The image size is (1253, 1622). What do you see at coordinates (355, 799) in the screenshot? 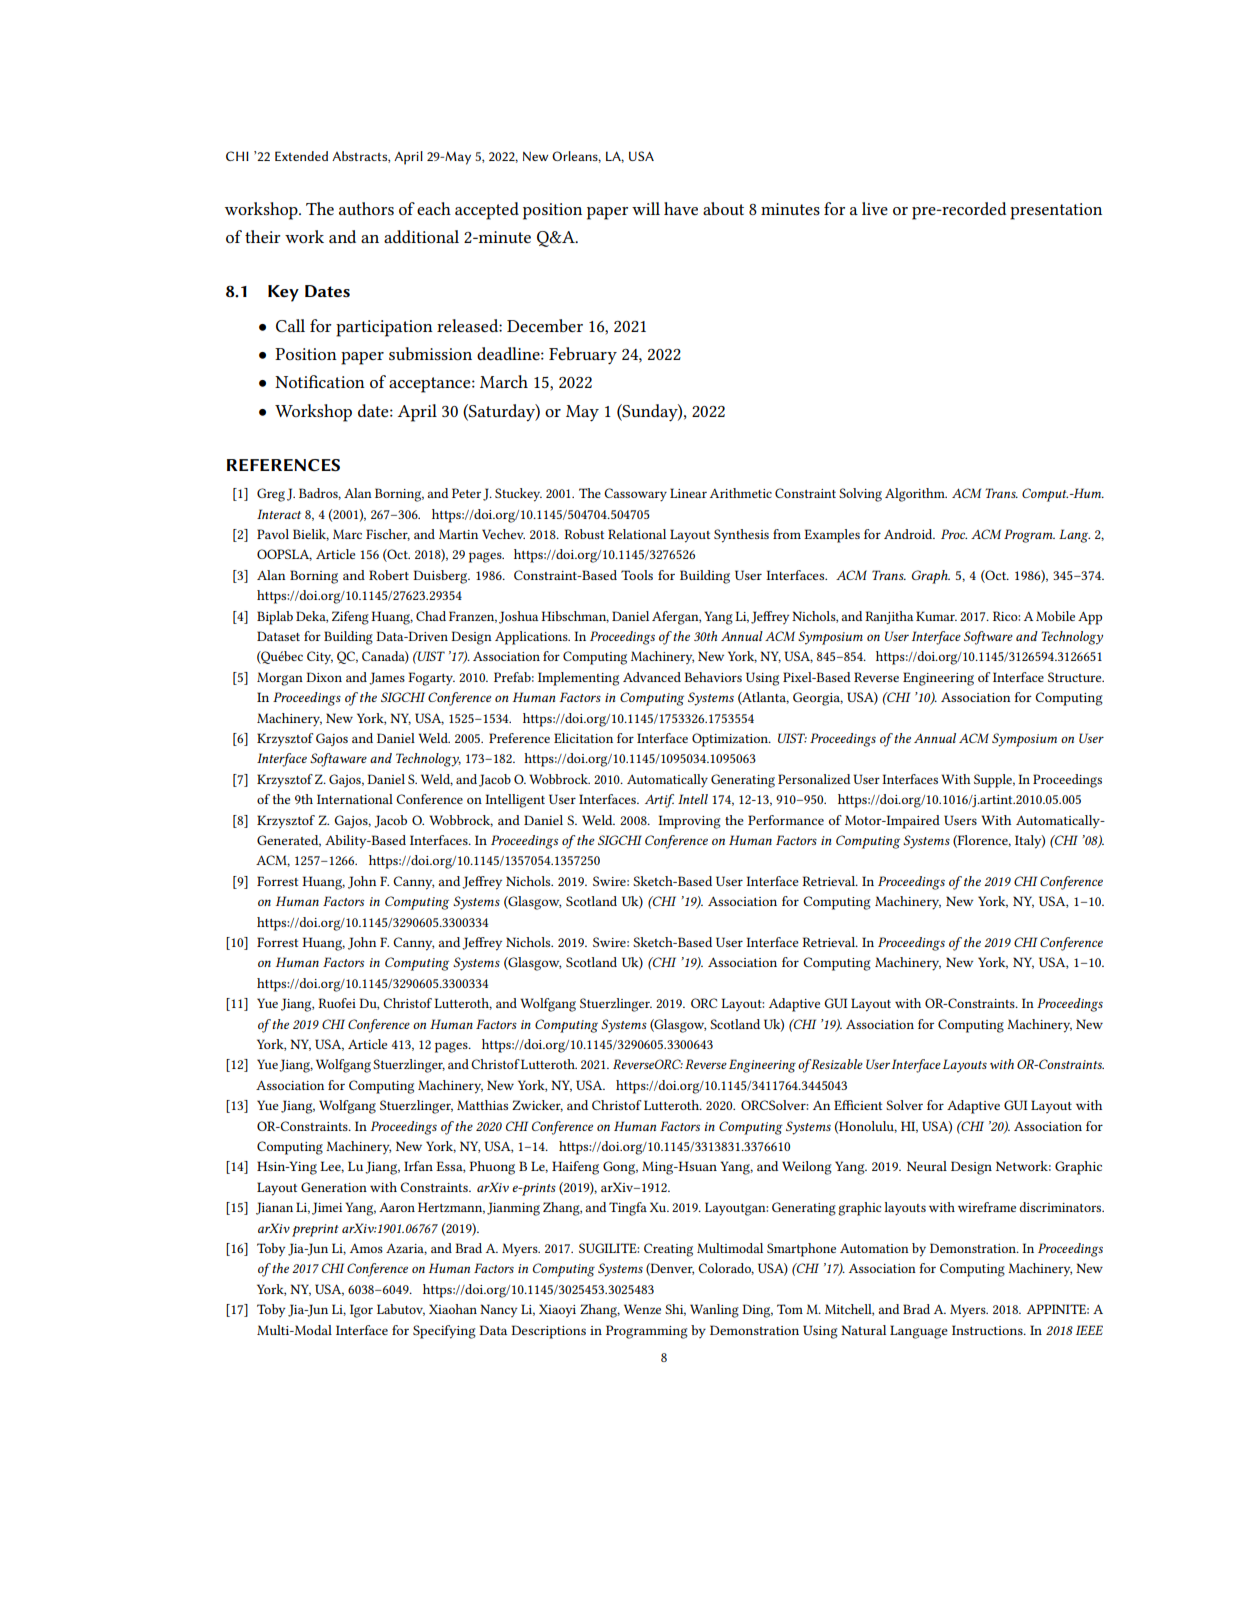
I see `International` at bounding box center [355, 799].
